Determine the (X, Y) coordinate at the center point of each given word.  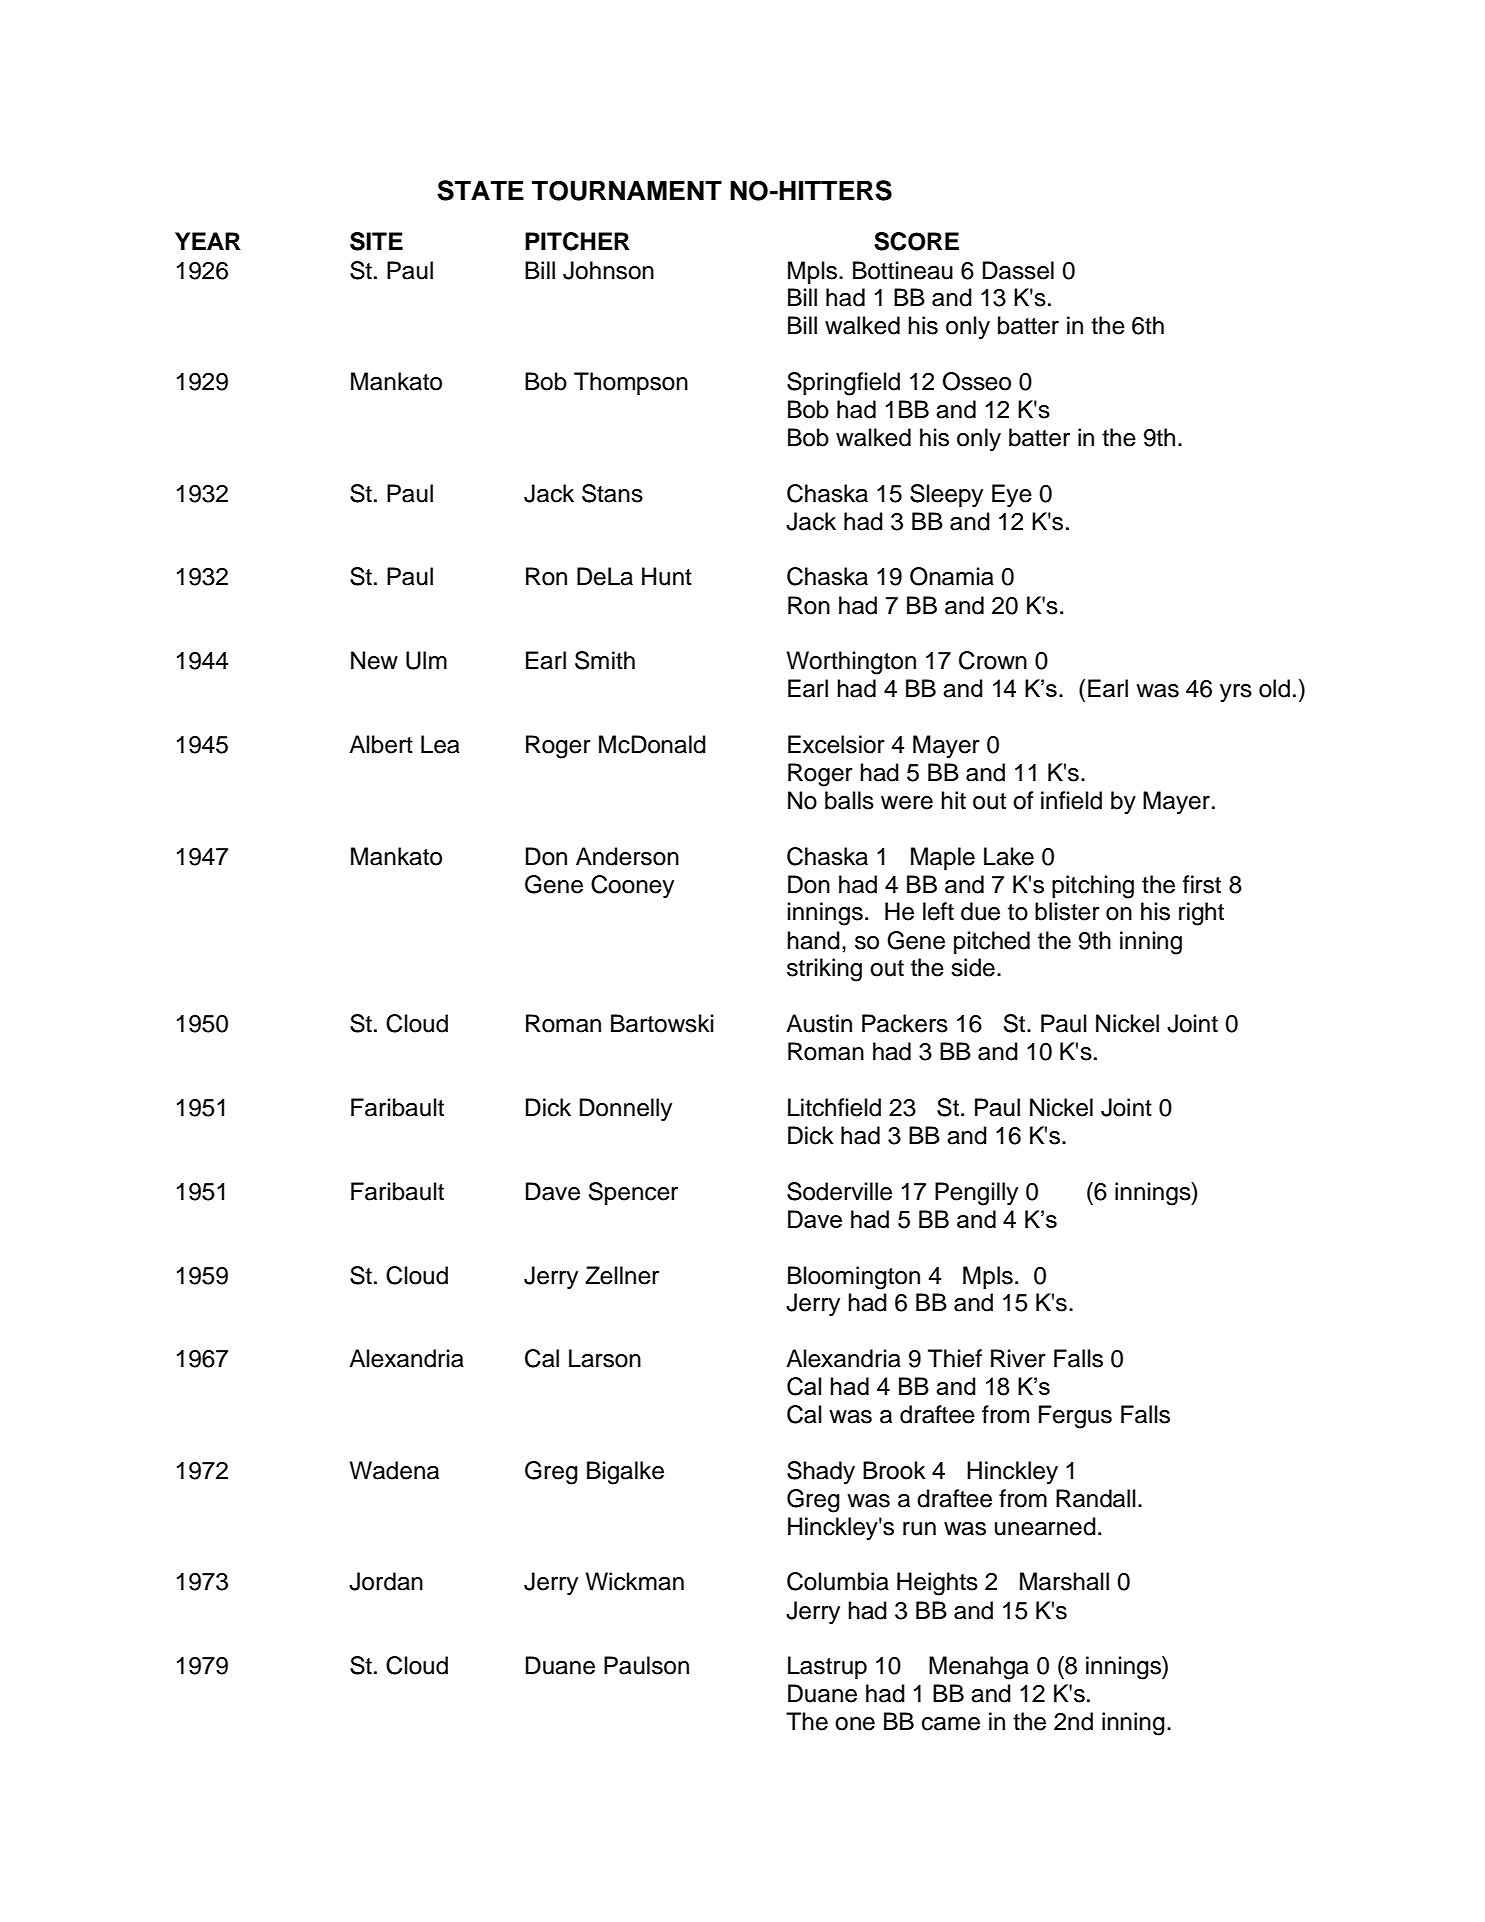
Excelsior (836, 744)
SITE (376, 241)
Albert (381, 744)
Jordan (386, 1581)
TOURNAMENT (627, 190)
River (1018, 1358)
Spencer (633, 1193)
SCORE (916, 241)
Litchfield (834, 1107)
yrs (1236, 693)
